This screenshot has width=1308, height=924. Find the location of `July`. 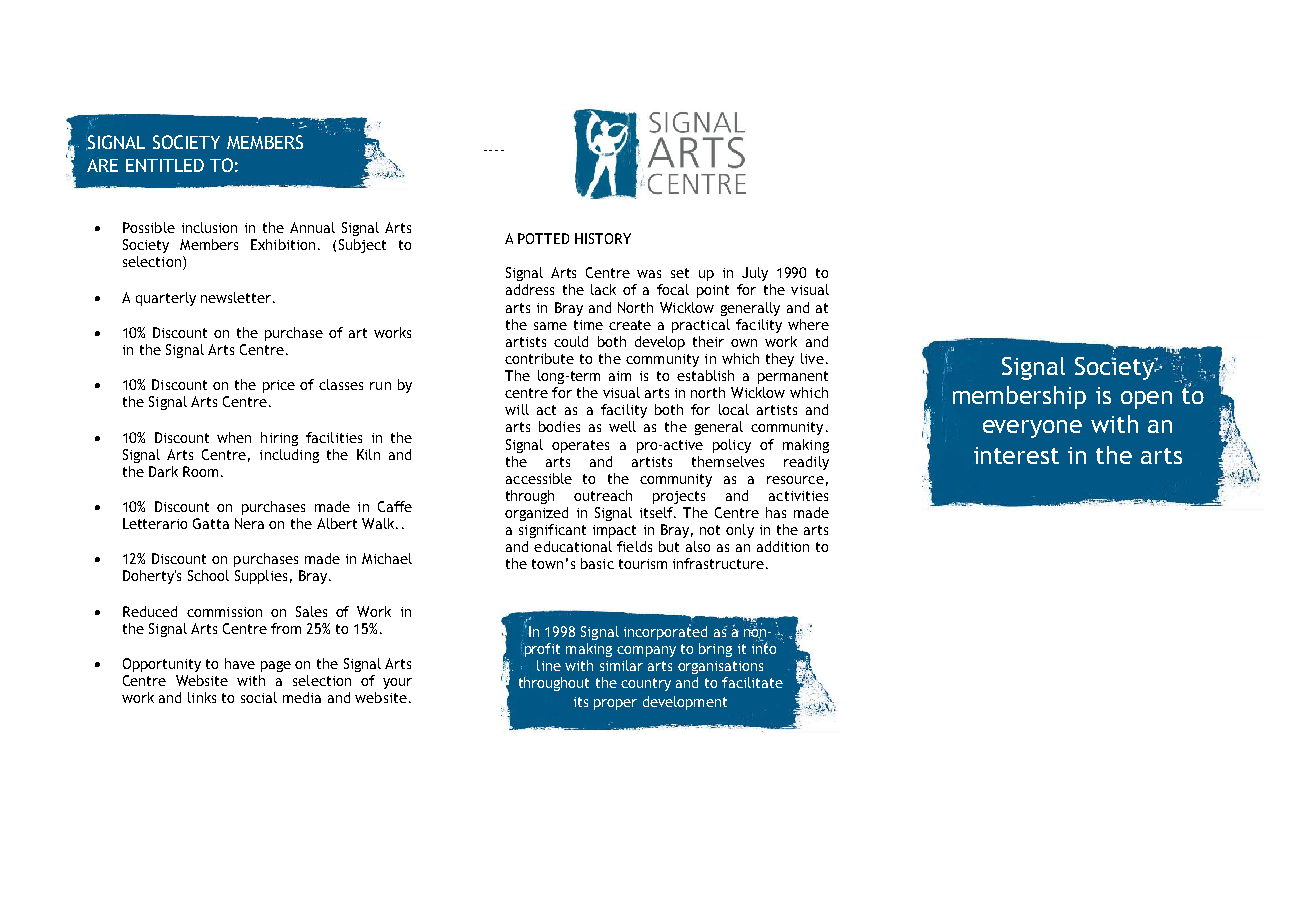

July is located at coordinates (755, 274).
